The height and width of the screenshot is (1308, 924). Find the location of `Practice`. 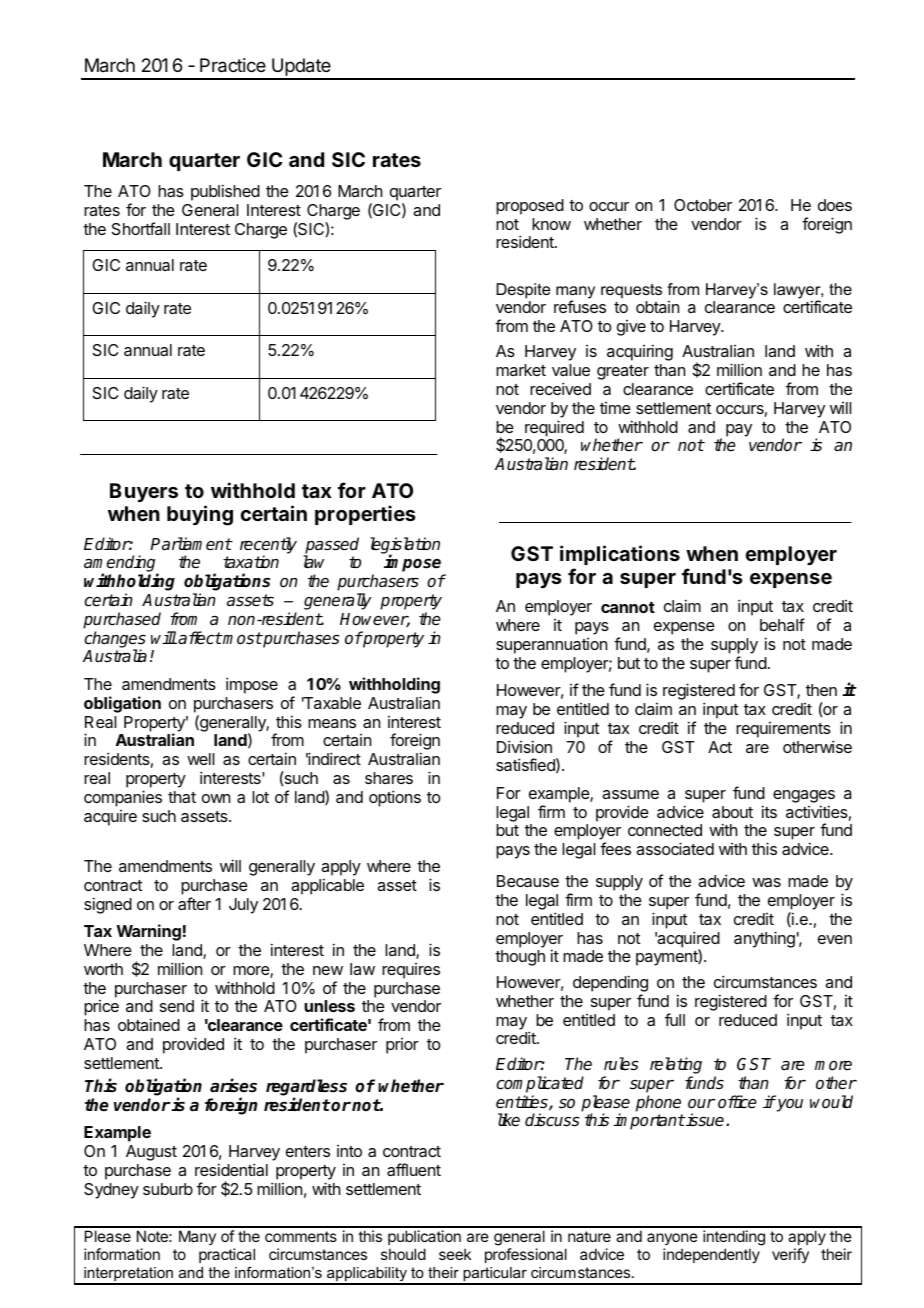

Practice is located at coordinates (233, 65).
